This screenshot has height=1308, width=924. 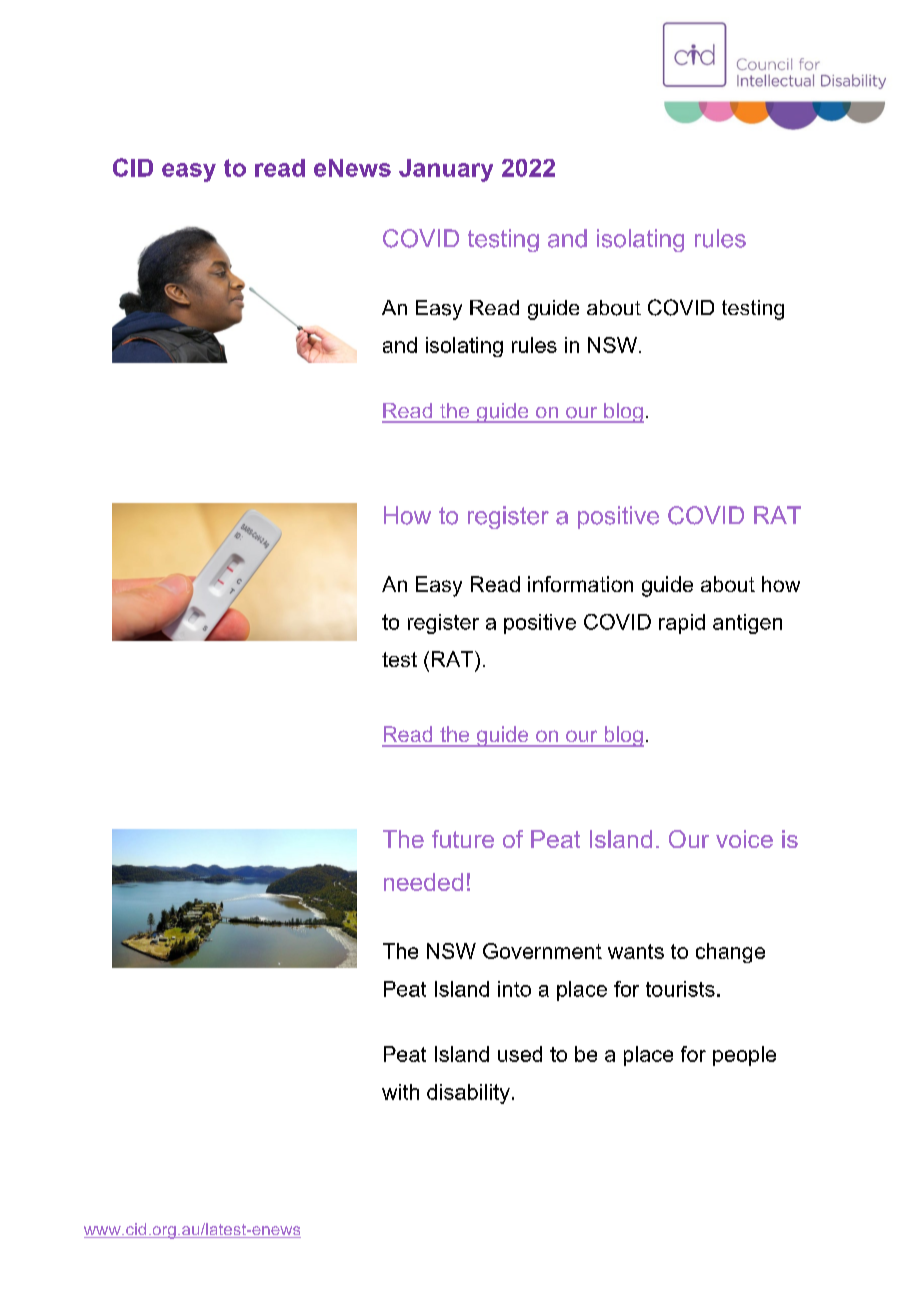 What do you see at coordinates (542, 951) in the screenshot?
I see `Government` at bounding box center [542, 951].
